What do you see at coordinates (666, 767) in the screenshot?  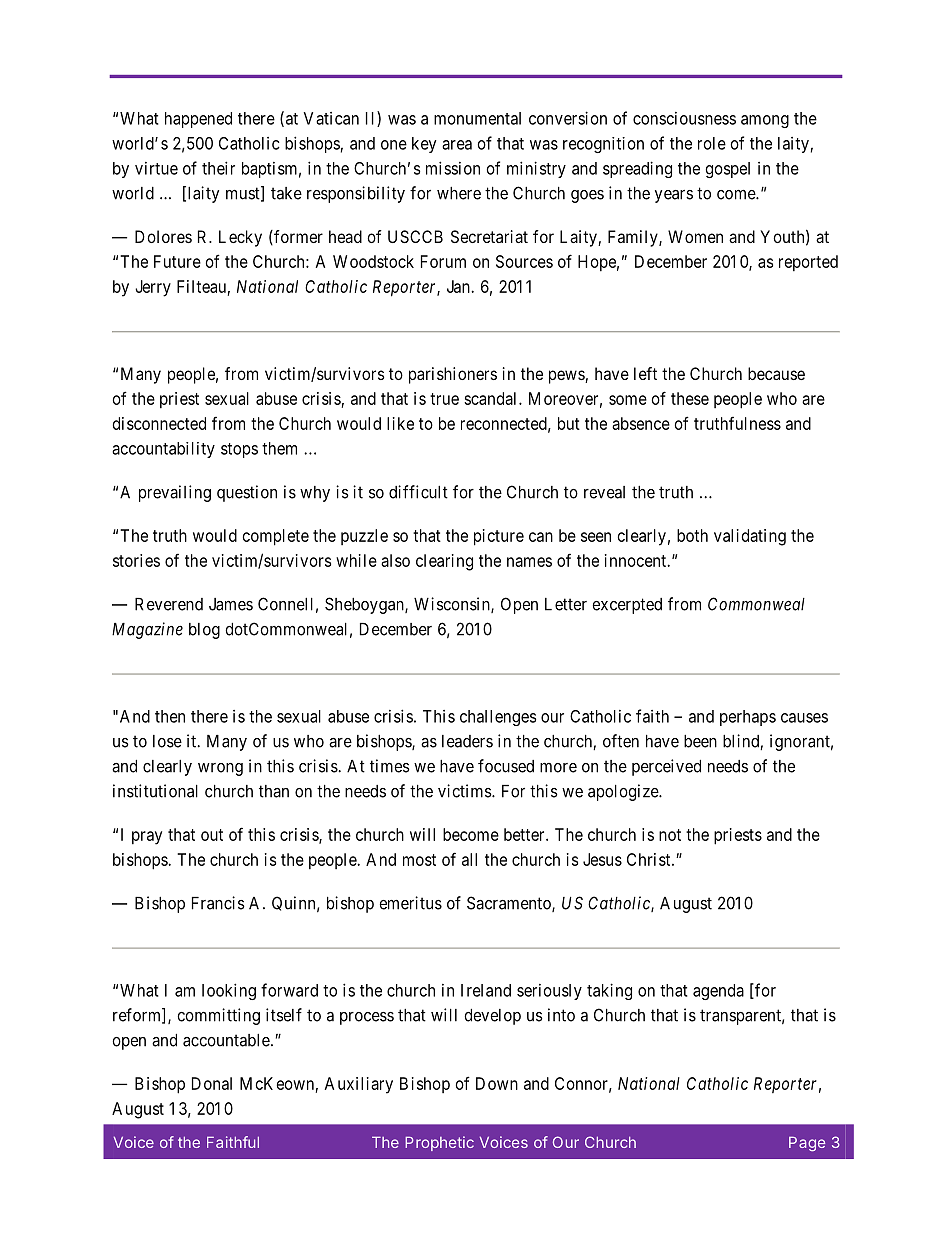 I see `perceived` at bounding box center [666, 767].
